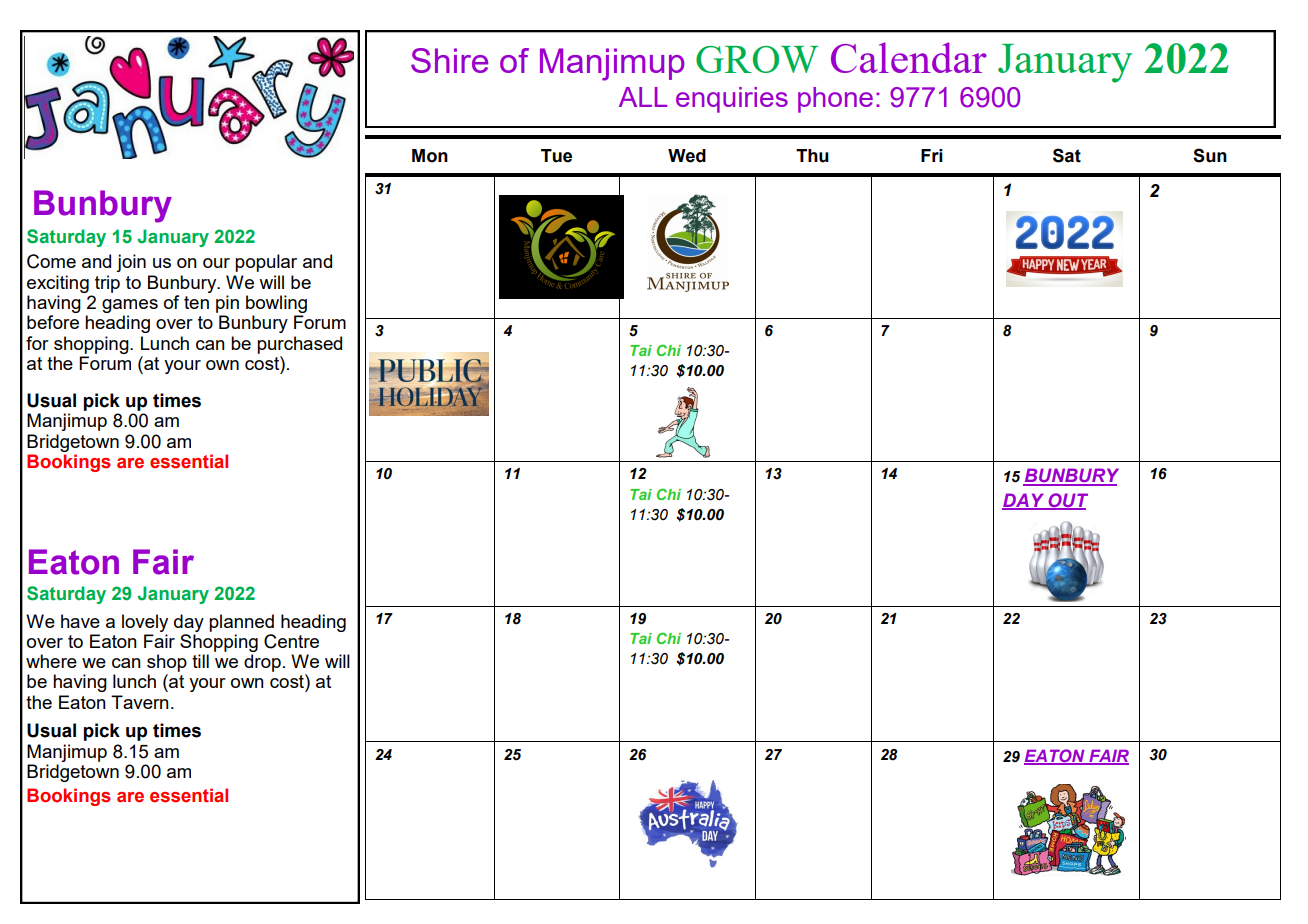  What do you see at coordinates (932, 155) in the document?
I see `Fri` at bounding box center [932, 155].
